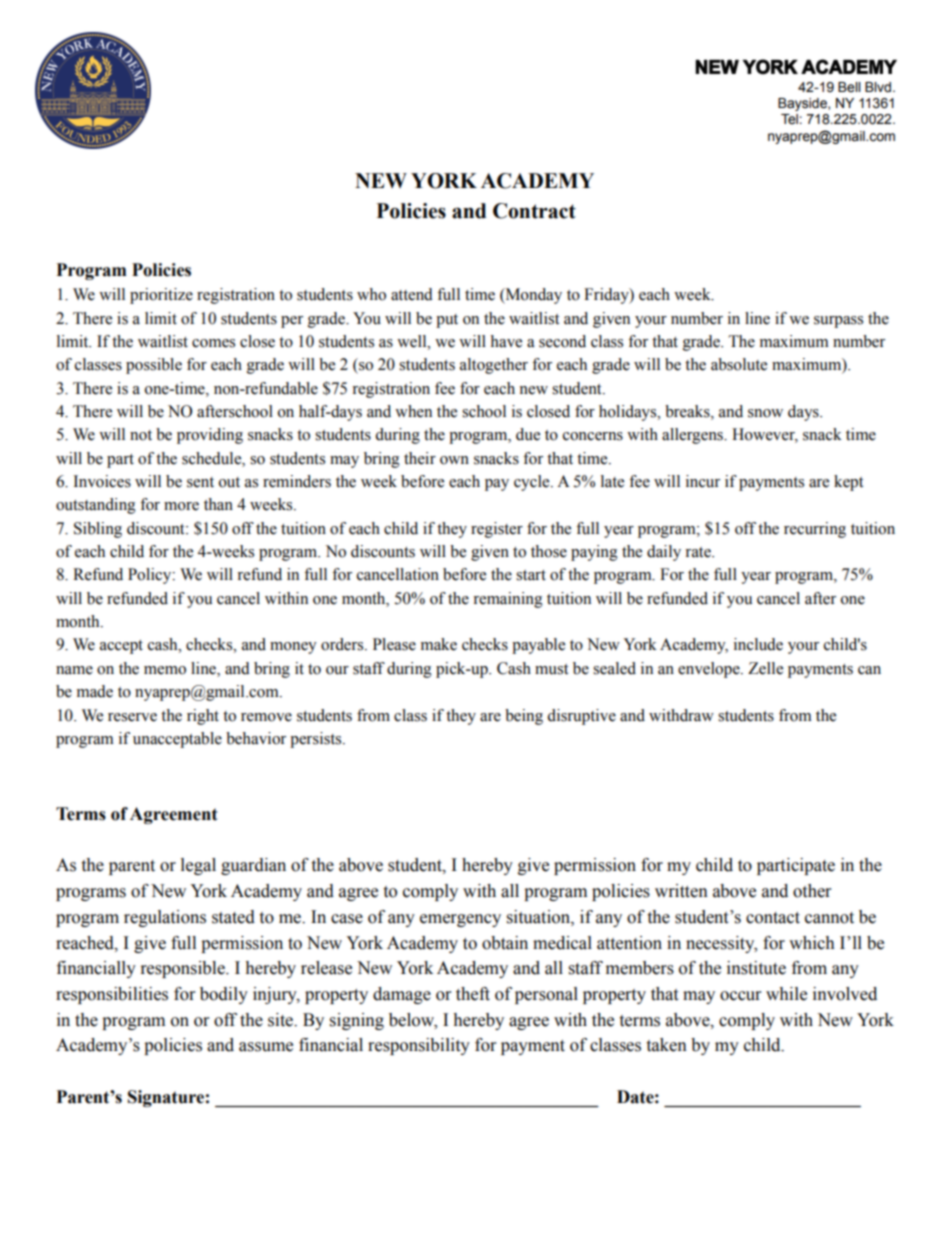 The width and height of the page is (952, 1233). I want to click on Signature, so click(166, 1098).
